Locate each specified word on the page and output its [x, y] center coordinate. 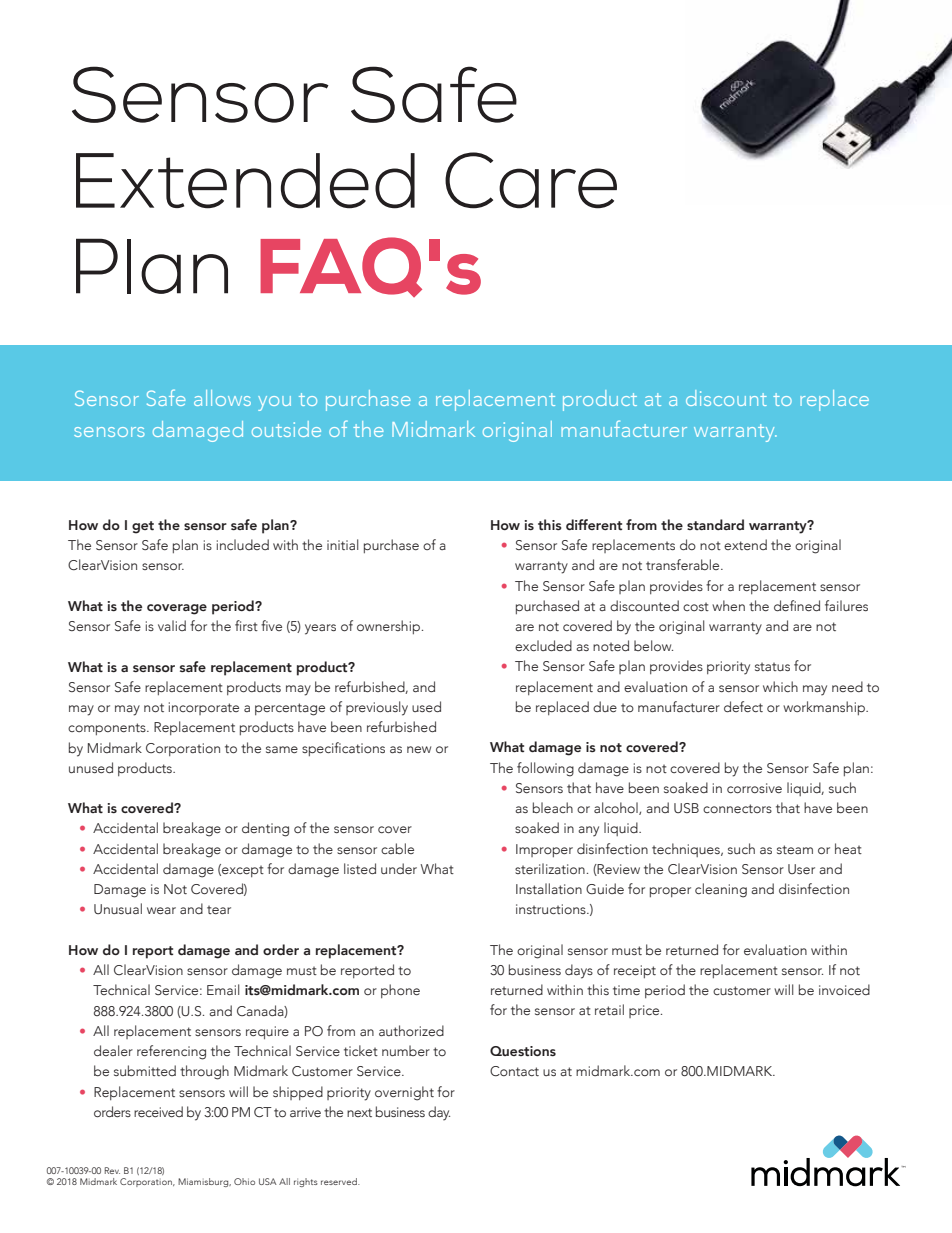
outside [286, 429]
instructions [552, 909]
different [594, 525]
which [780, 686]
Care [531, 180]
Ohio [244, 1181]
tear [219, 909]
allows [222, 398]
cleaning [721, 890]
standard [715, 524]
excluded [543, 645]
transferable [684, 564]
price [645, 1011]
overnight [404, 1093]
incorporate [204, 708]
